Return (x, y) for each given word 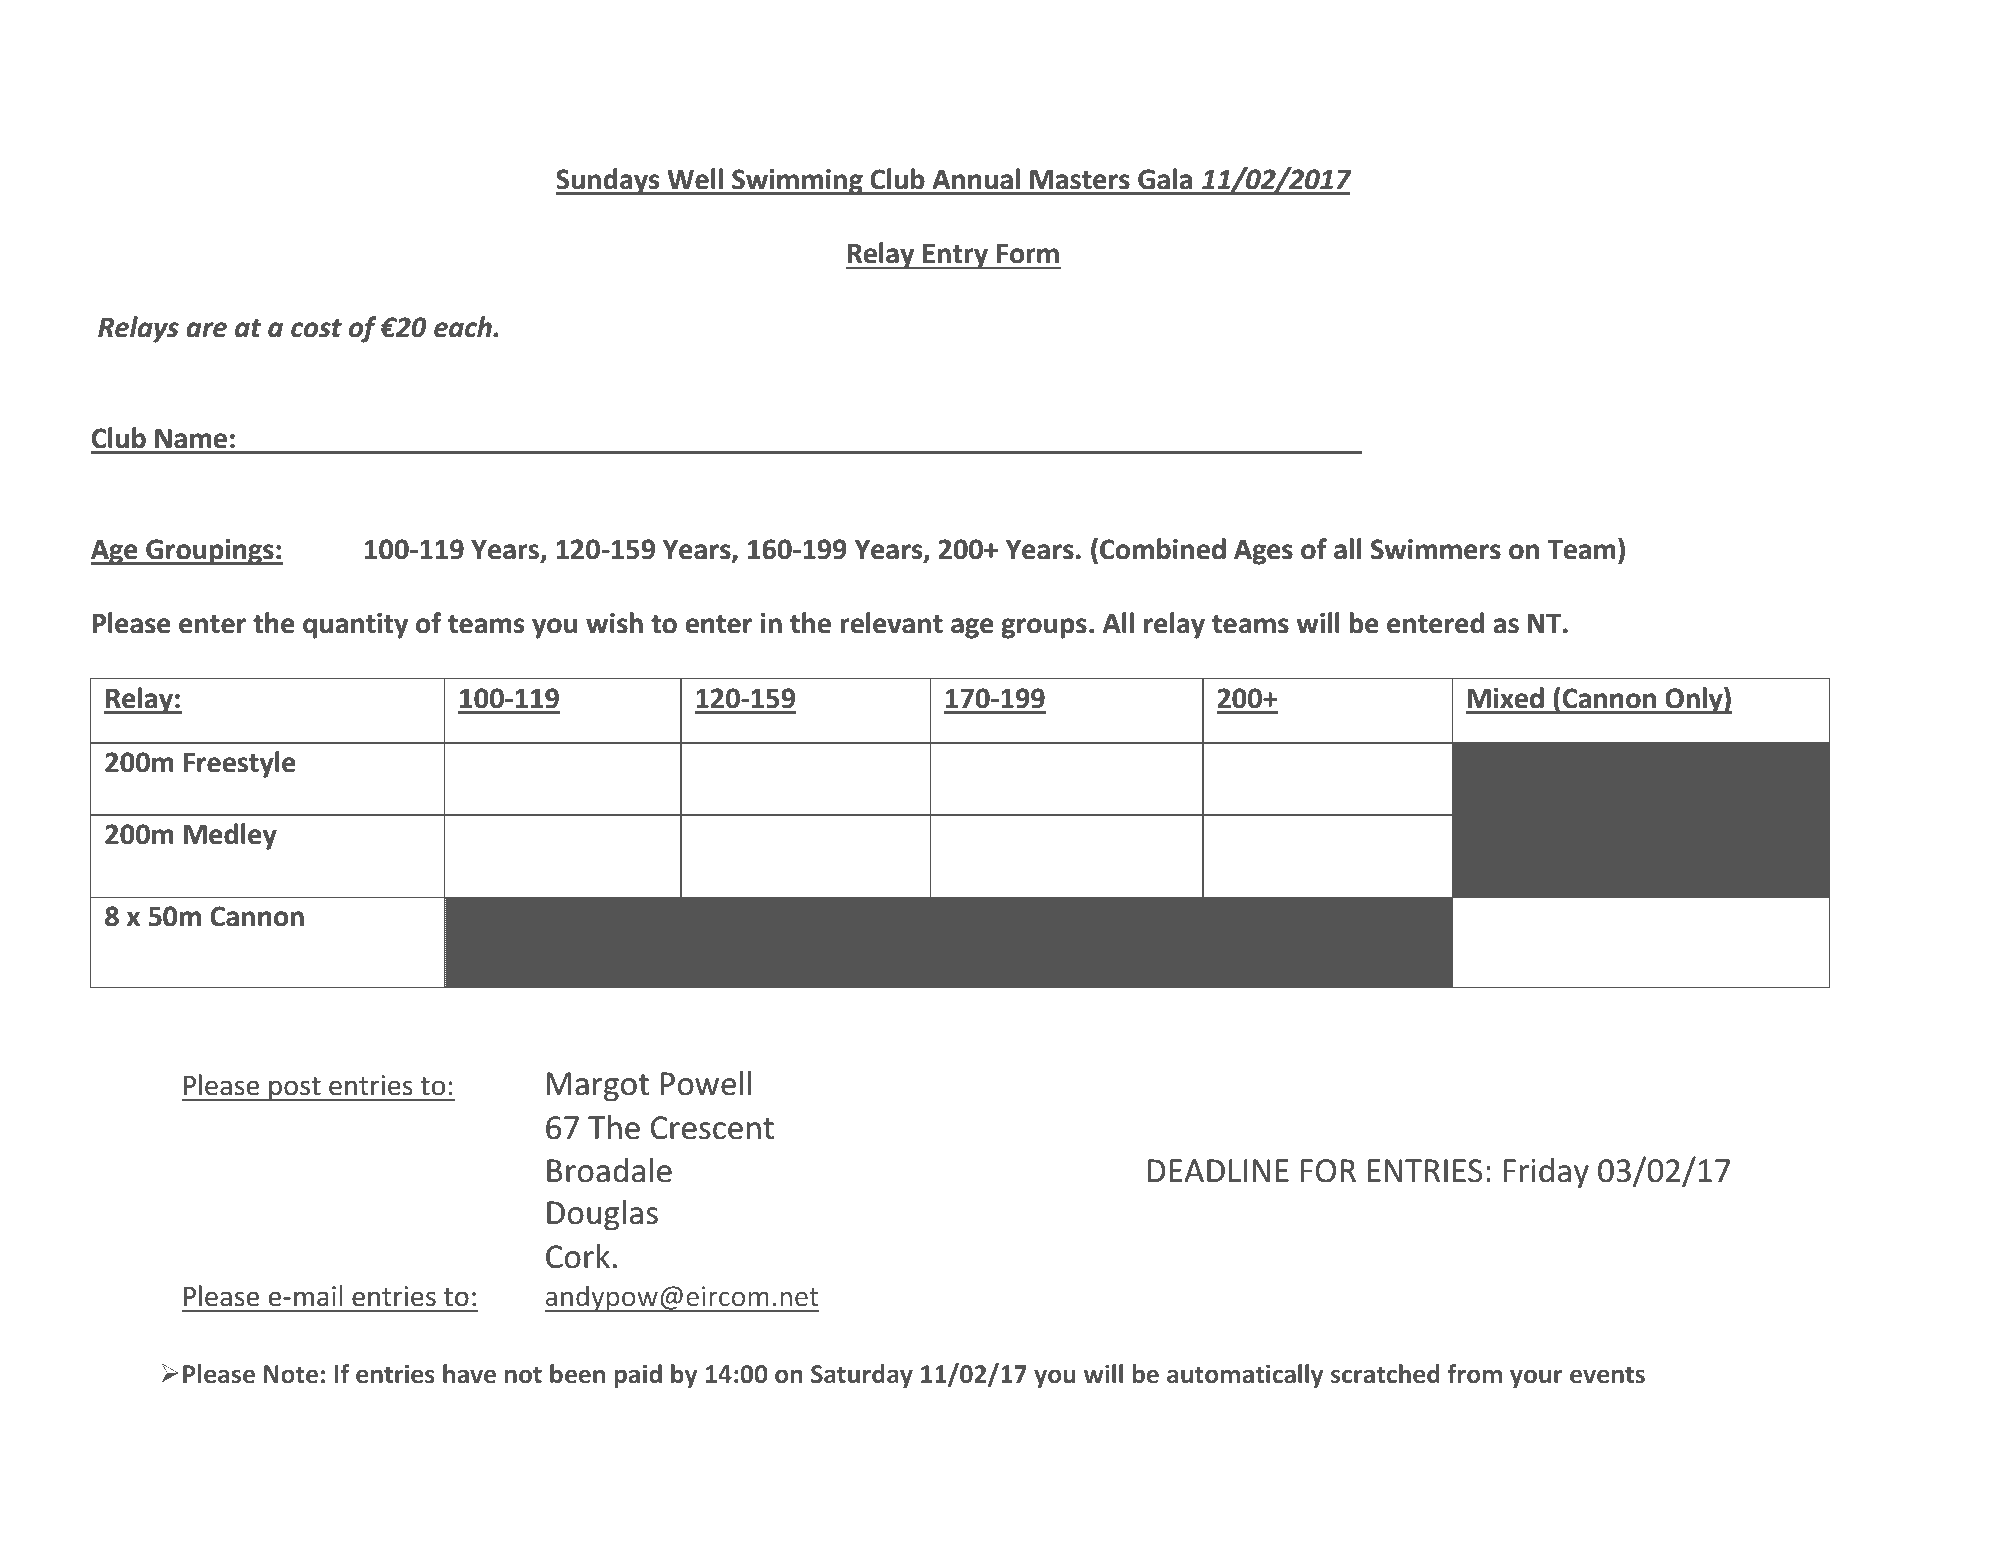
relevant (892, 623)
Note (291, 1374)
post (295, 1089)
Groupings (210, 552)
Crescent (712, 1128)
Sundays (609, 181)
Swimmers (1436, 549)
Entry (955, 256)
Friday (1546, 1173)
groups (1044, 628)
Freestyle (240, 764)
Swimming (797, 182)
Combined (1163, 549)
